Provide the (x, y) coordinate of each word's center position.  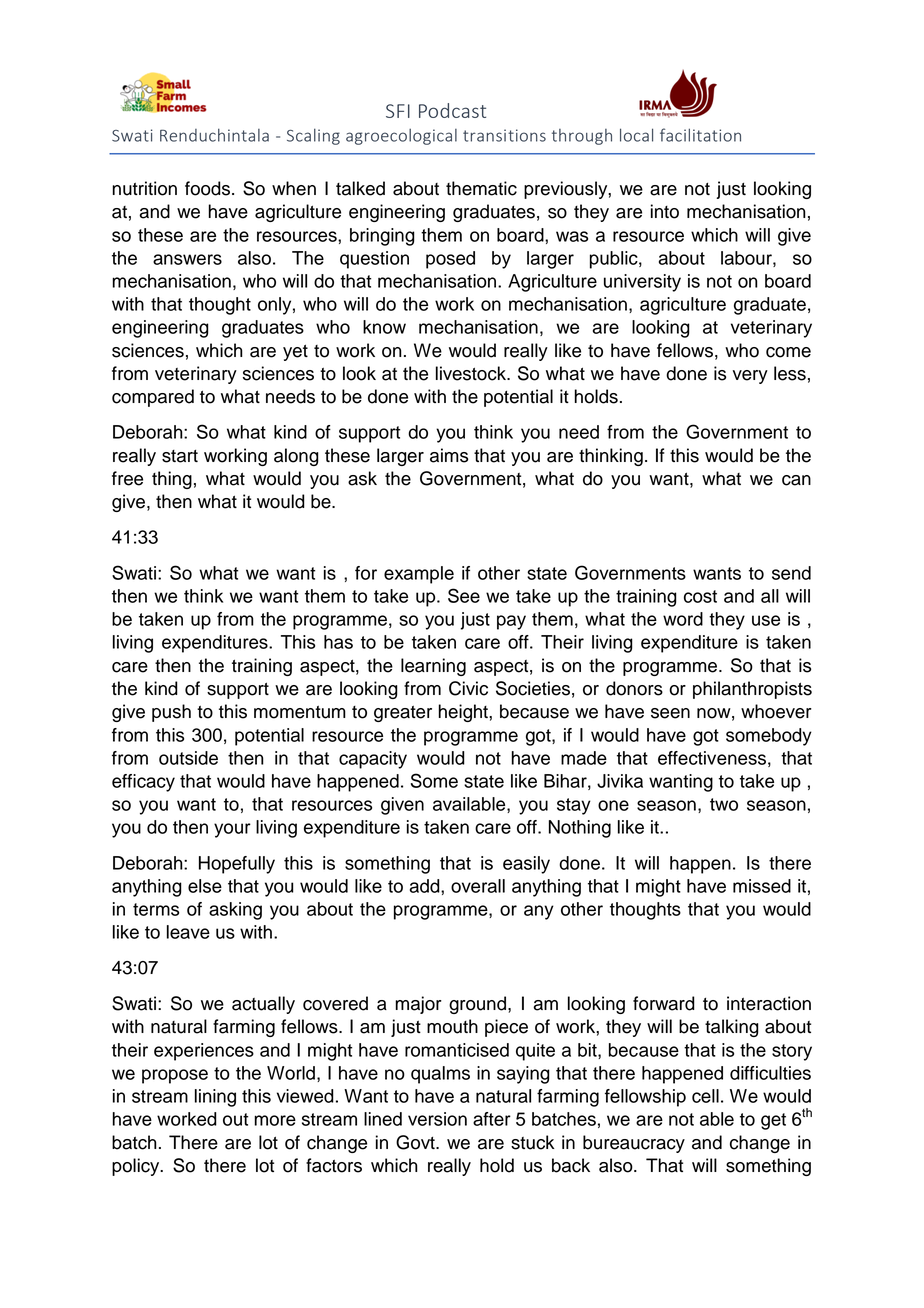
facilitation (700, 135)
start (180, 456)
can (796, 480)
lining (215, 1098)
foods (207, 188)
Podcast (452, 110)
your (232, 830)
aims (449, 455)
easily (526, 865)
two (724, 804)
